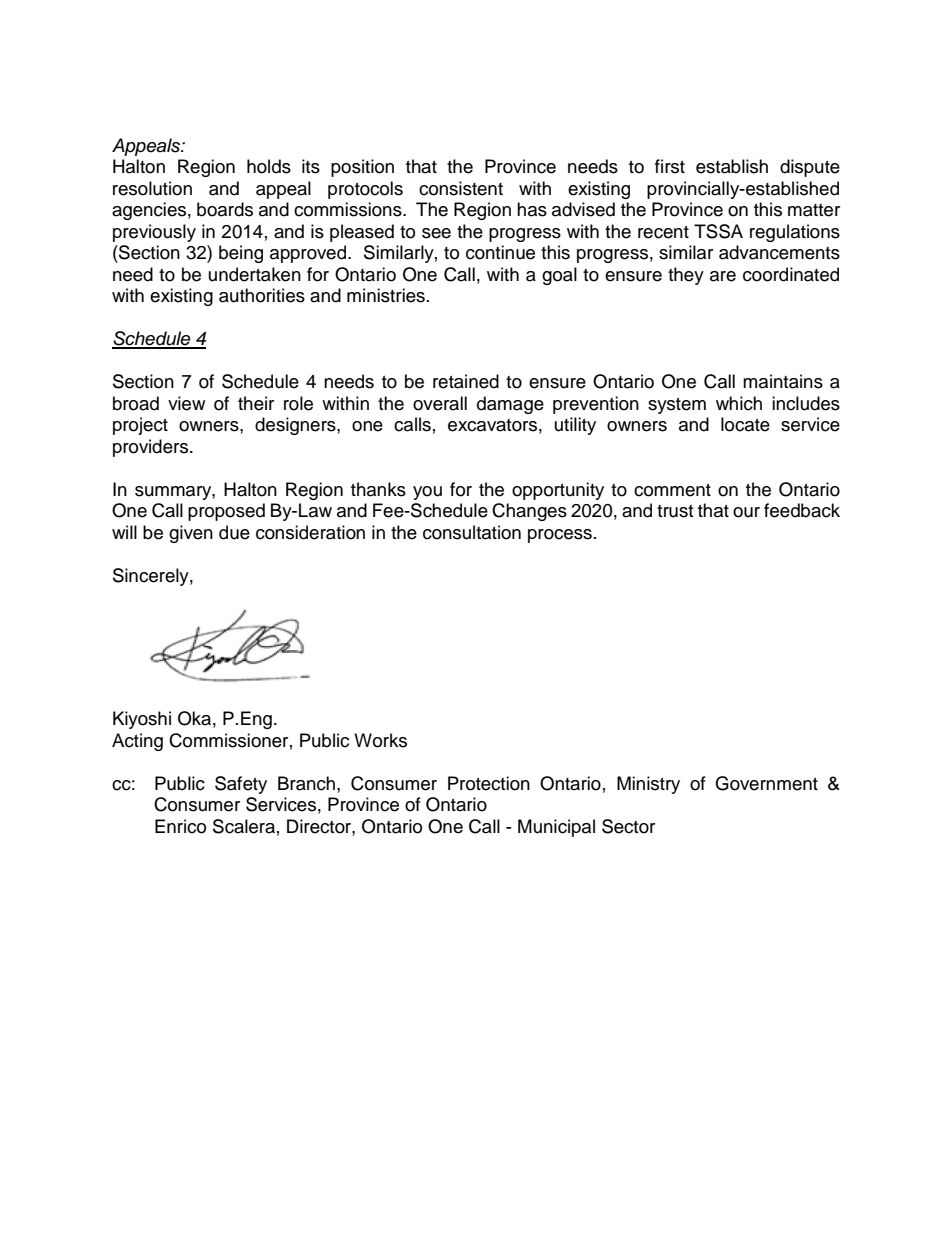  Describe the element at coordinates (461, 188) in the screenshot. I see `consistent` at that location.
